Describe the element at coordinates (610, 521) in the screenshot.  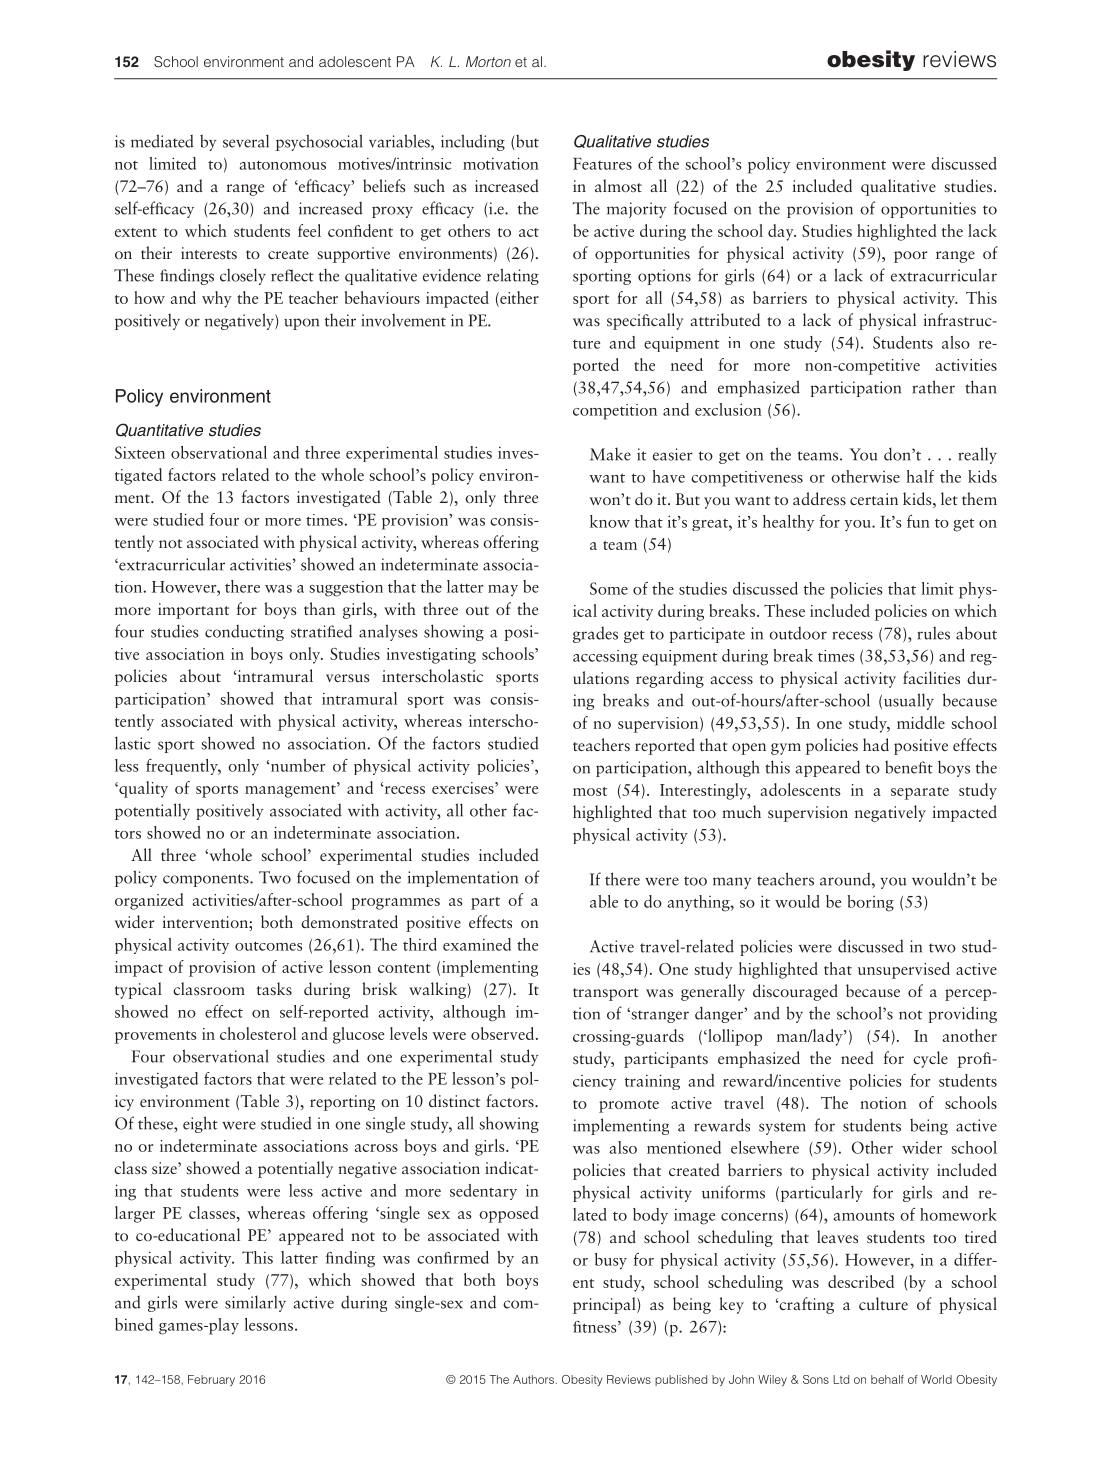
I see `know` at that location.
